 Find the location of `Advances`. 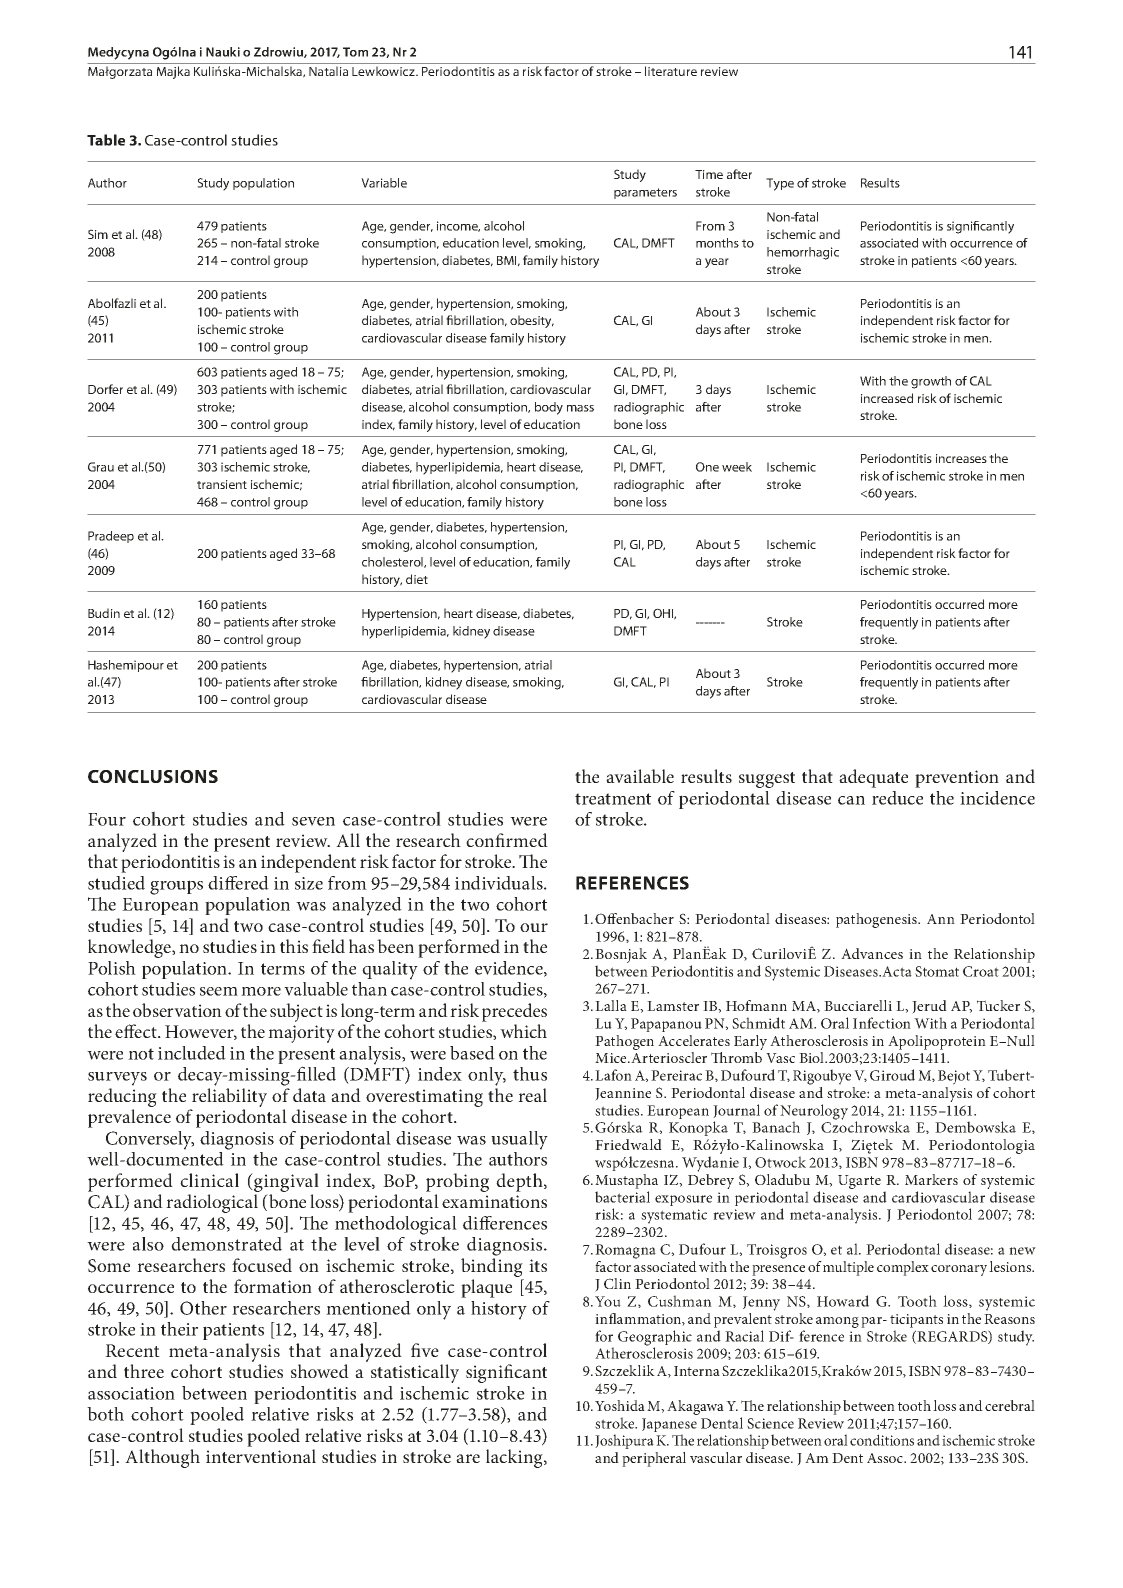

Advances is located at coordinates (872, 953).
